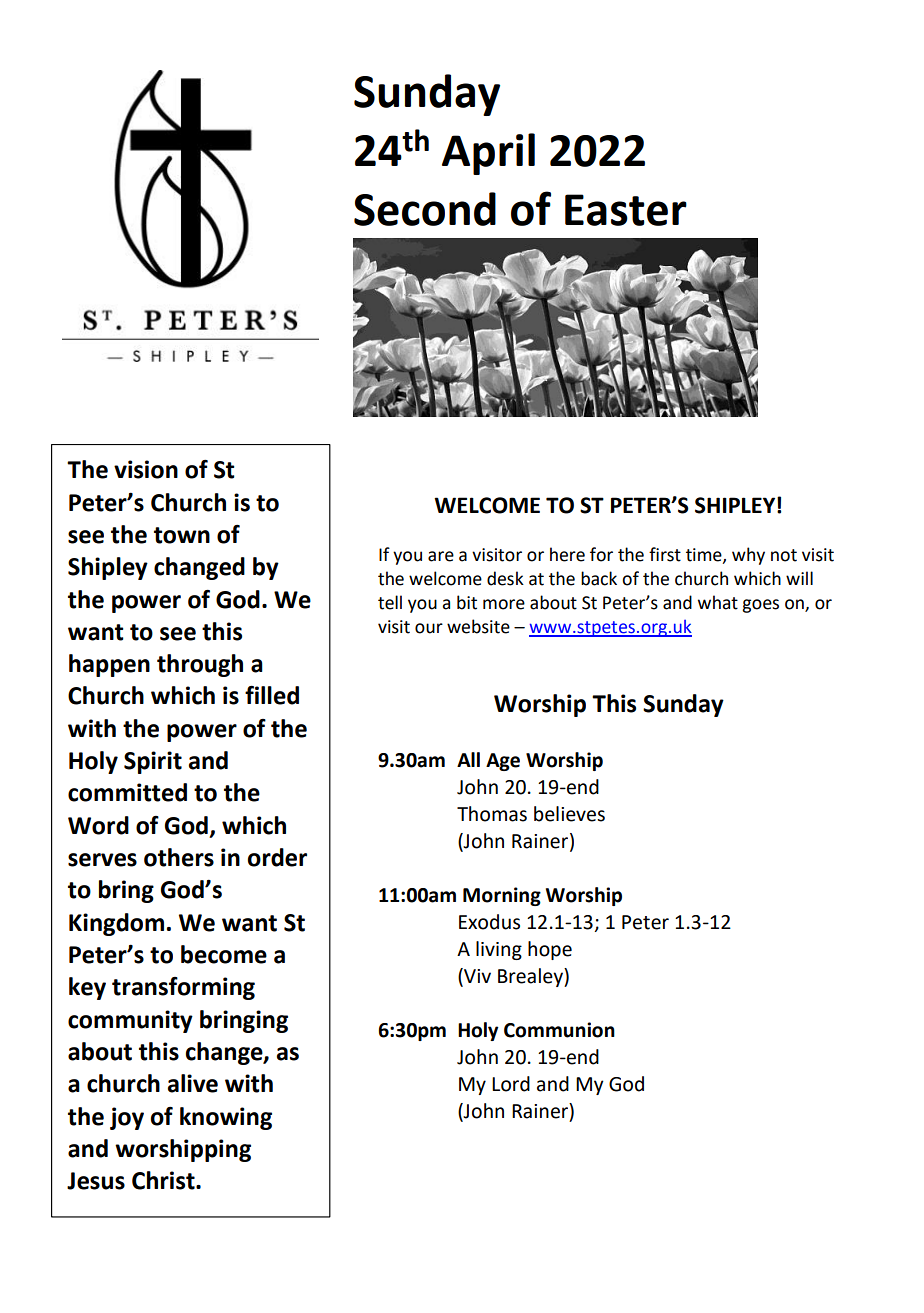 The image size is (924, 1313). Describe the element at coordinates (425, 209) in the document. I see `Second` at that location.
